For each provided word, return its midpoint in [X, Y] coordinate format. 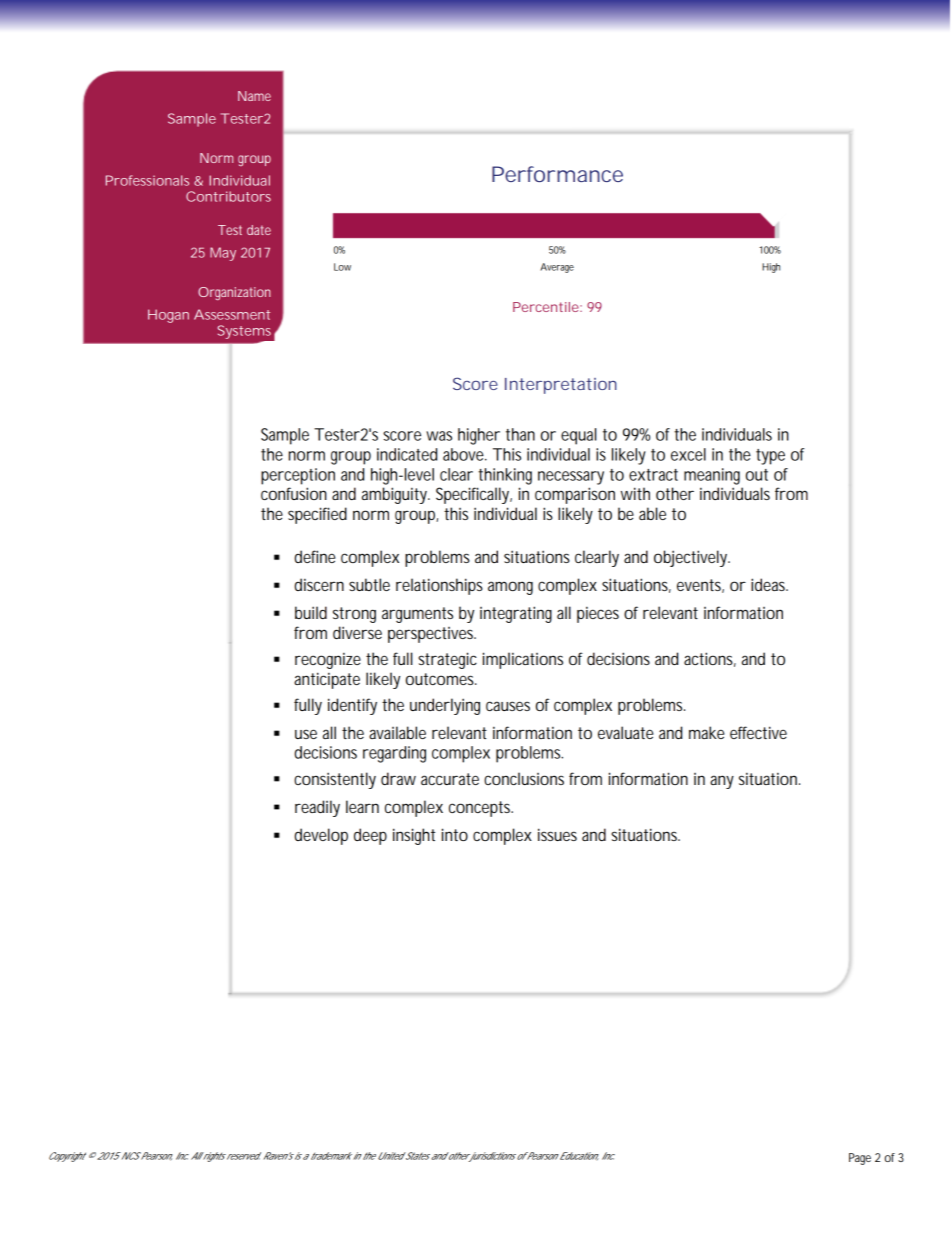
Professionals [147, 180]
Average [557, 268]
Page [860, 1159]
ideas [769, 584]
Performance [557, 174]
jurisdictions [492, 1157]
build [311, 612]
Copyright [67, 1157]
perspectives [432, 635]
